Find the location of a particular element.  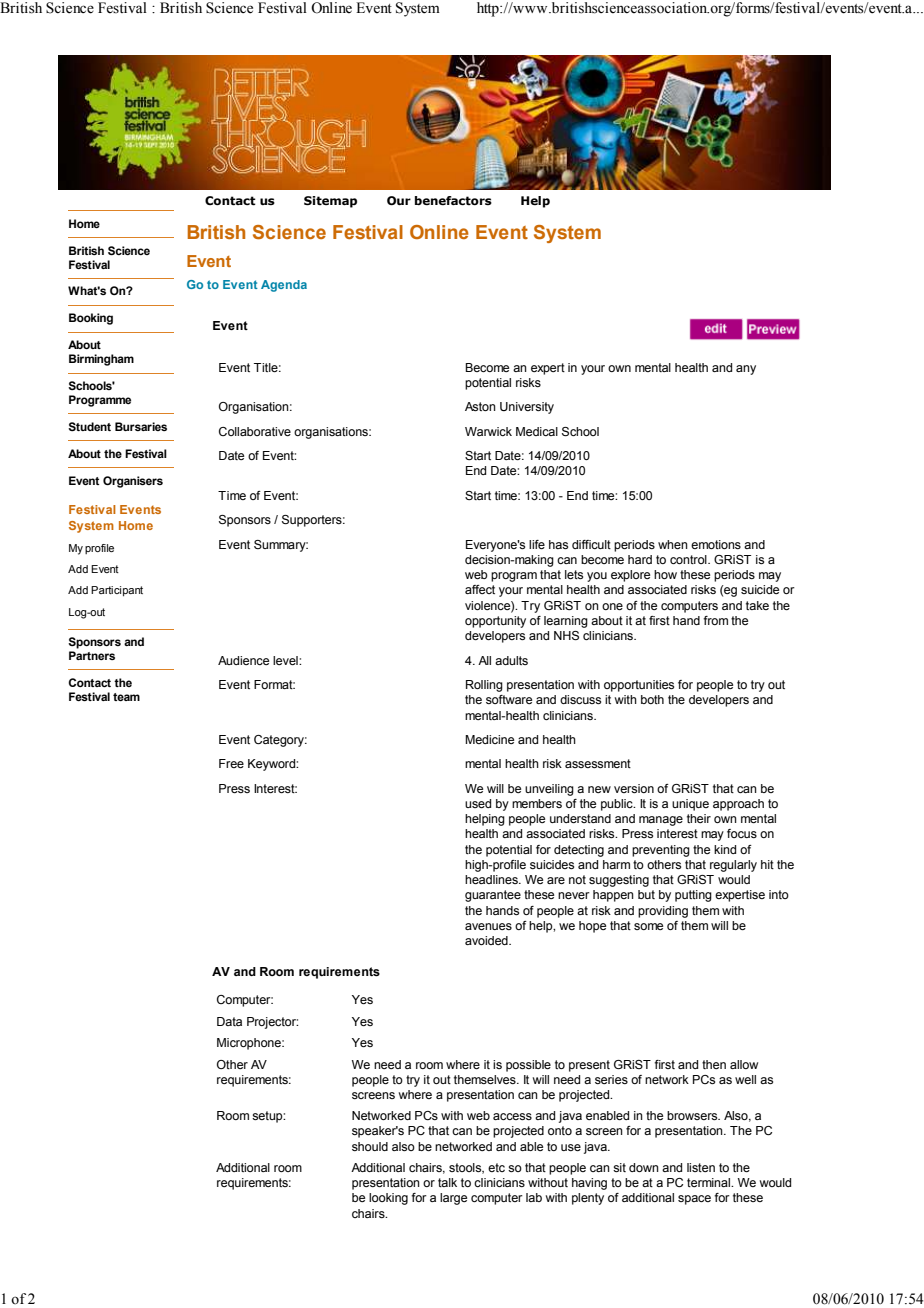

avoided is located at coordinates (487, 940).
